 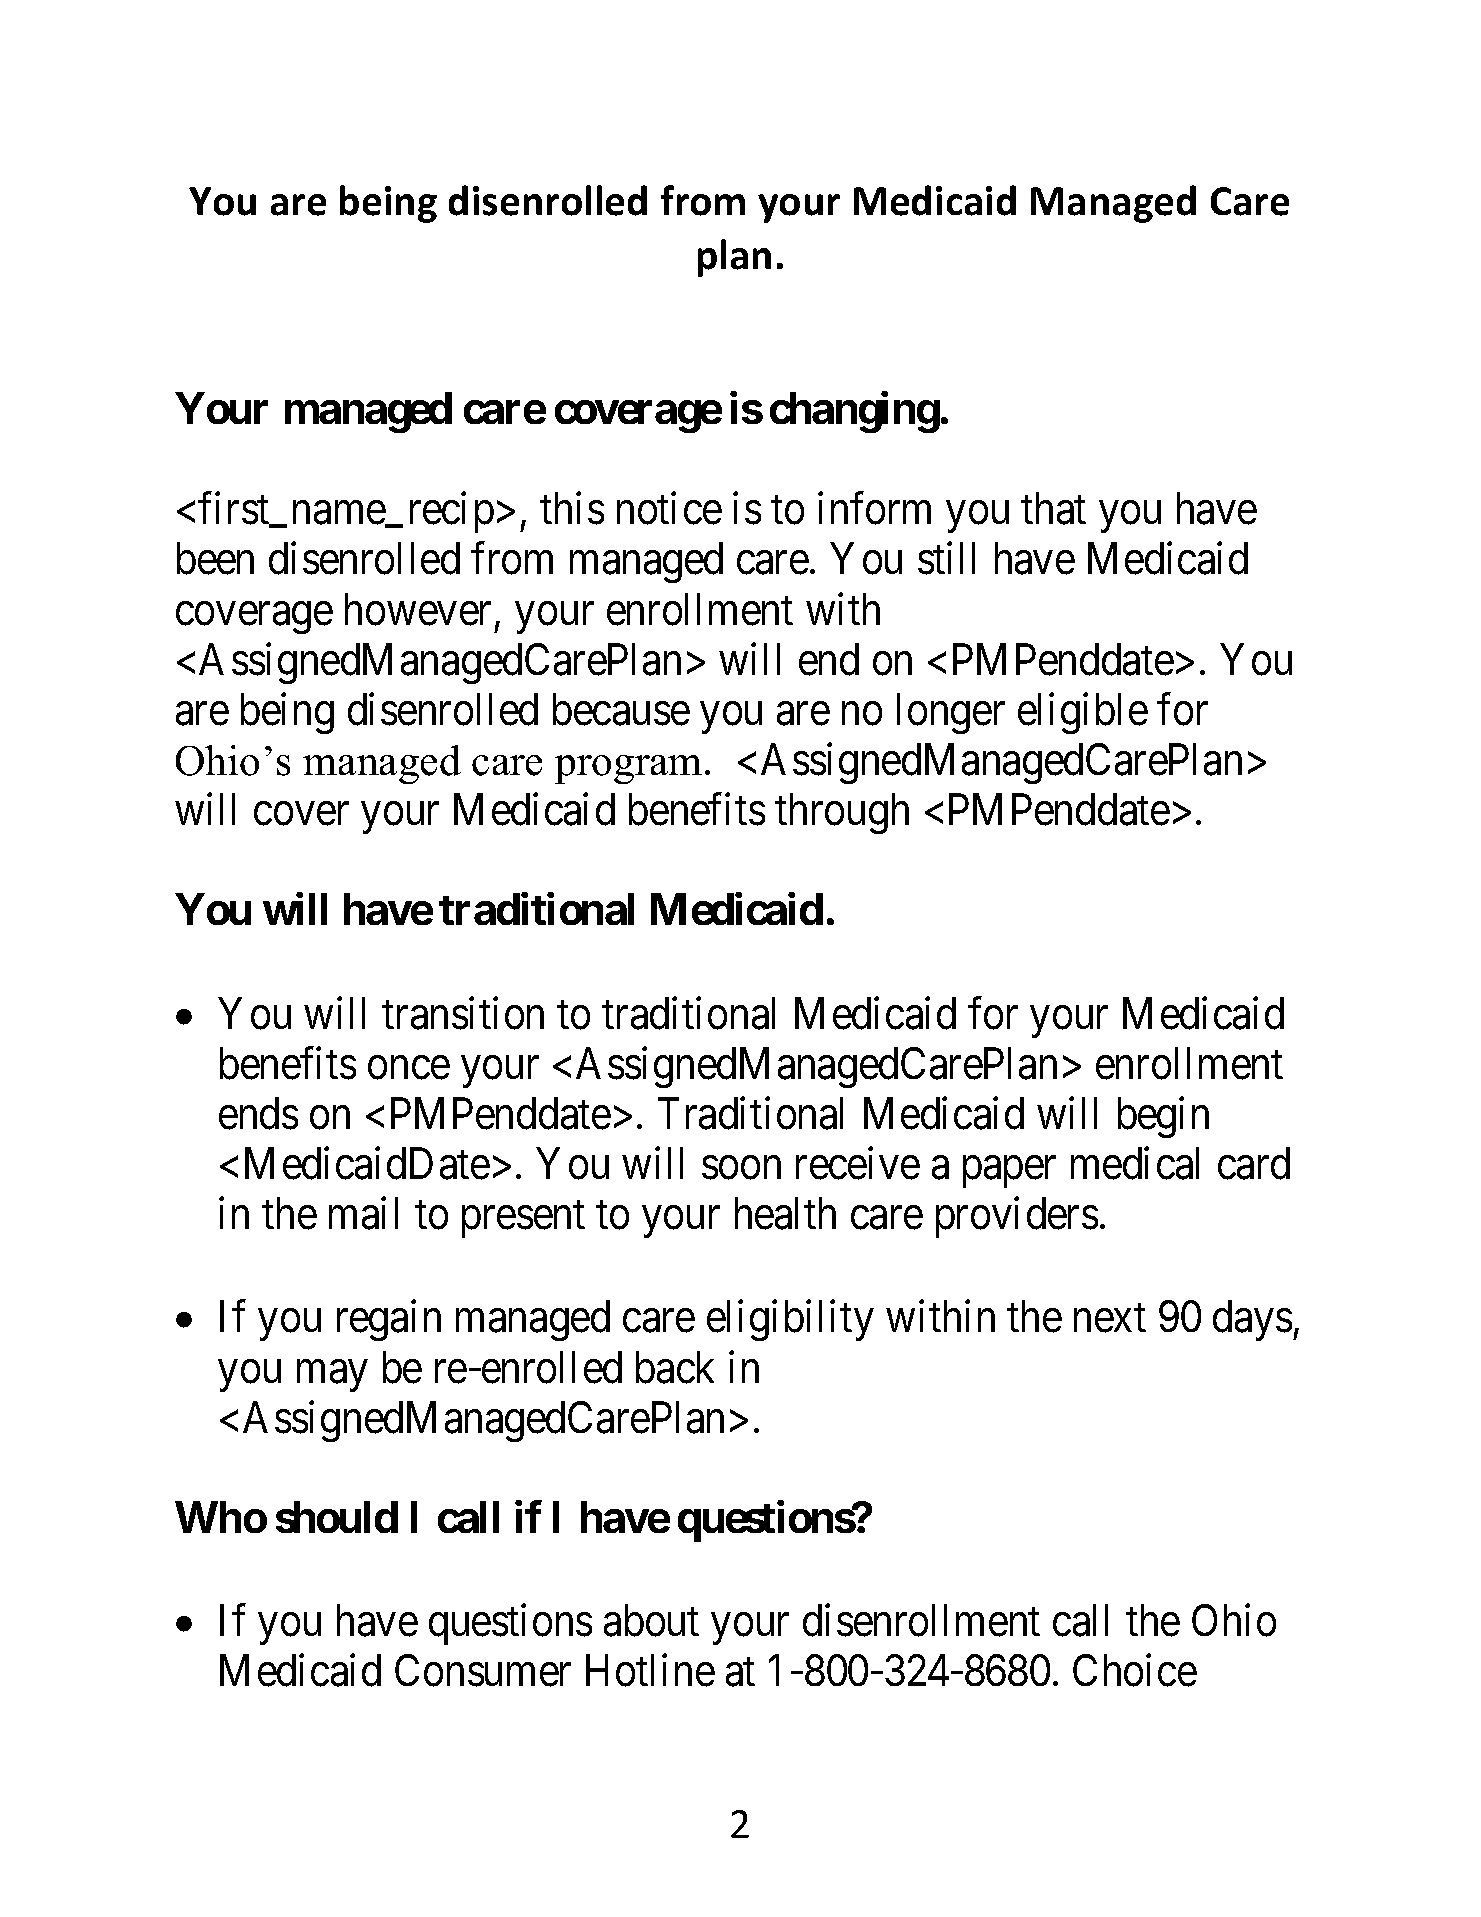 What do you see at coordinates (483, 1671) in the screenshot?
I see `Consumer` at bounding box center [483, 1671].
